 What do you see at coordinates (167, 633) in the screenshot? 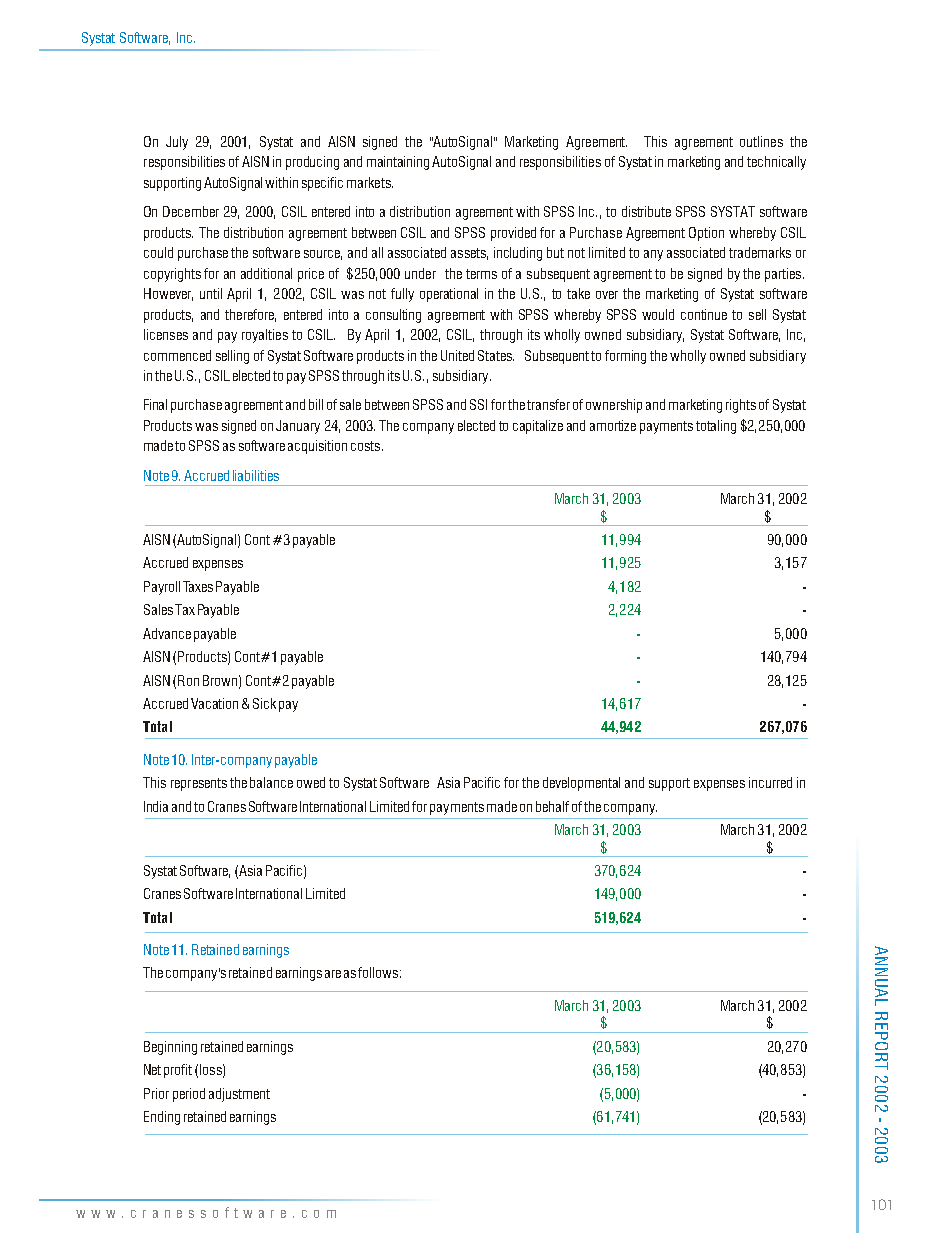
I see `Advance` at bounding box center [167, 633].
